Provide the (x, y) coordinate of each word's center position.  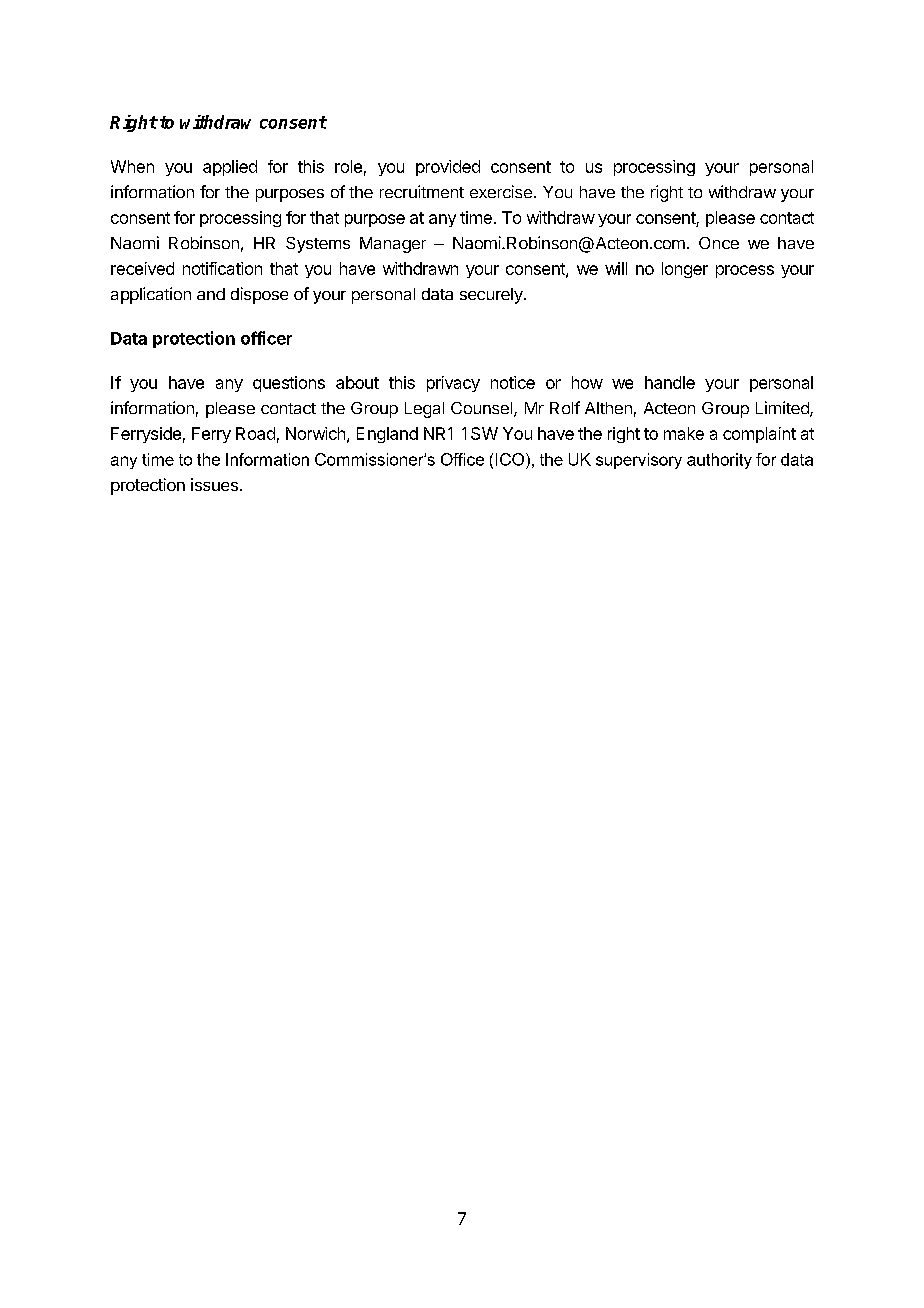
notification (222, 268)
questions (289, 384)
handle (670, 382)
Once (719, 243)
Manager (393, 245)
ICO (510, 459)
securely (492, 296)
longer (685, 270)
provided (448, 168)
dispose (259, 295)
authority (719, 461)
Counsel (481, 408)
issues (214, 484)
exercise (501, 191)
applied (230, 168)
